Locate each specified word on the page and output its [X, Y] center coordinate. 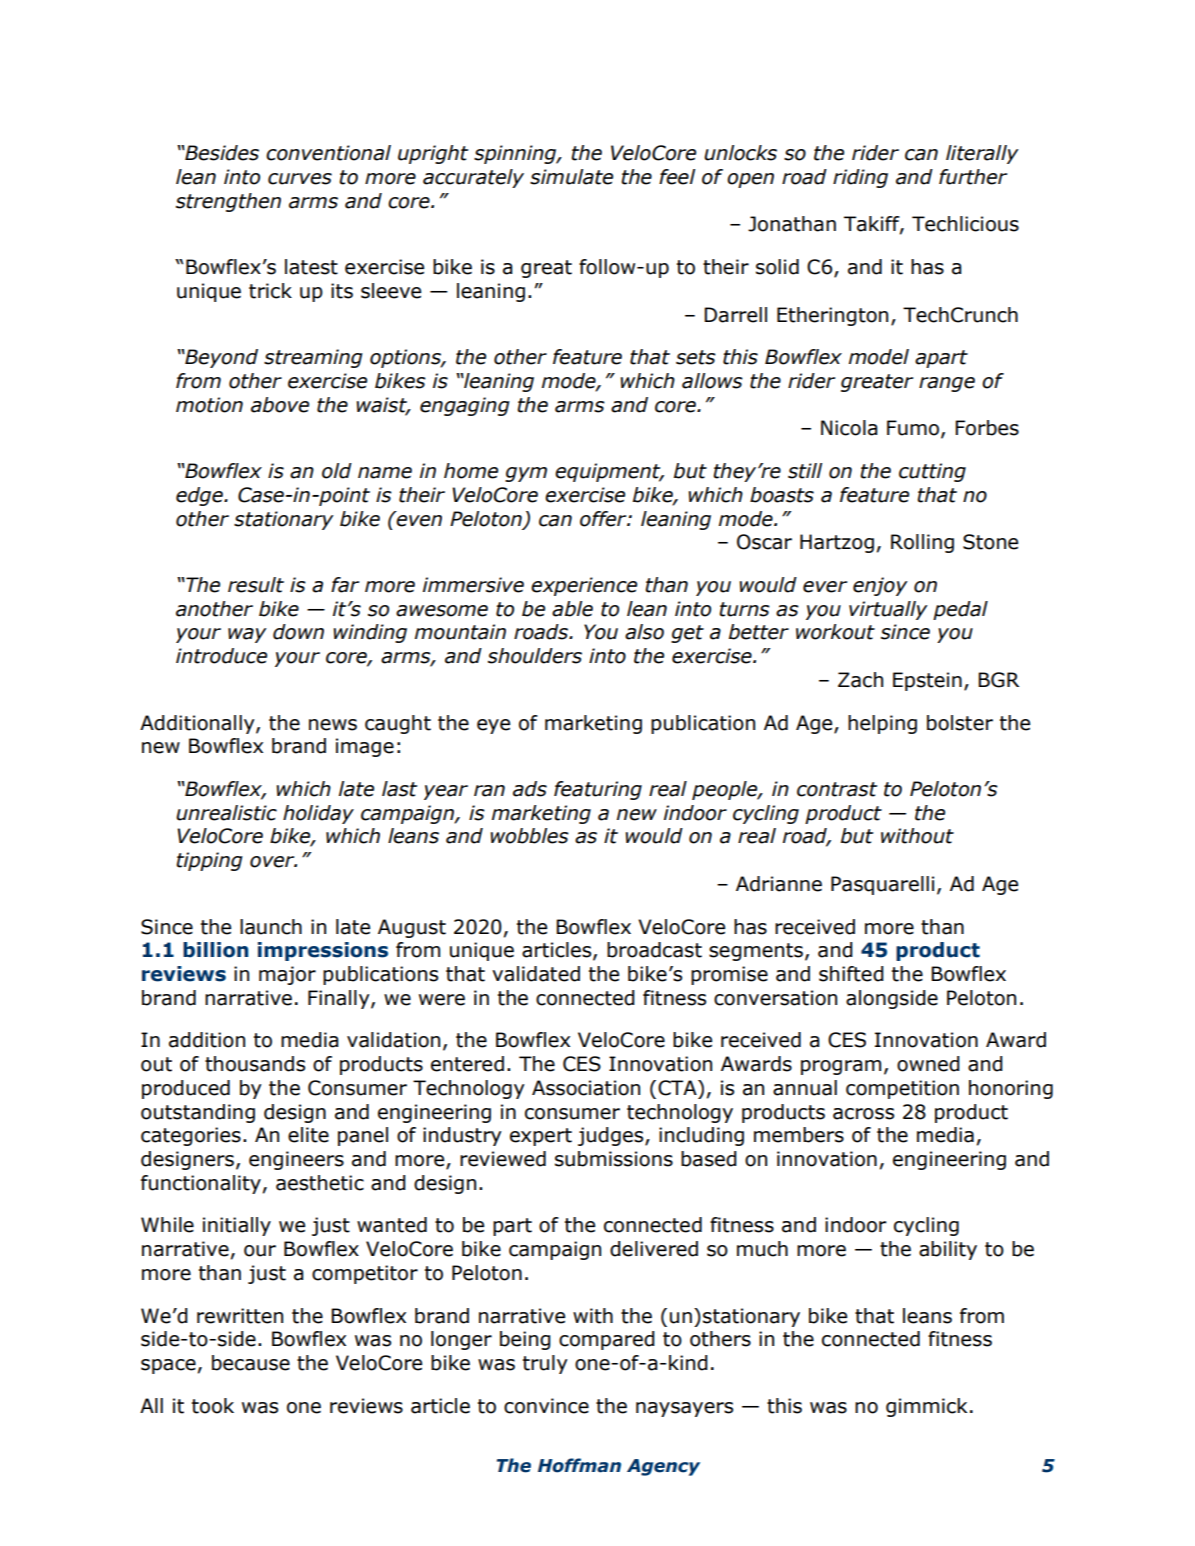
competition [902, 1089]
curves [300, 179]
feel [677, 177]
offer [604, 519]
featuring [598, 790]
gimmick [926, 1407]
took [213, 1406]
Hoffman [579, 1465]
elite [308, 1135]
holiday [318, 814]
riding [860, 178]
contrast [837, 789]
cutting [932, 472]
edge [200, 496]
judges [612, 1136]
